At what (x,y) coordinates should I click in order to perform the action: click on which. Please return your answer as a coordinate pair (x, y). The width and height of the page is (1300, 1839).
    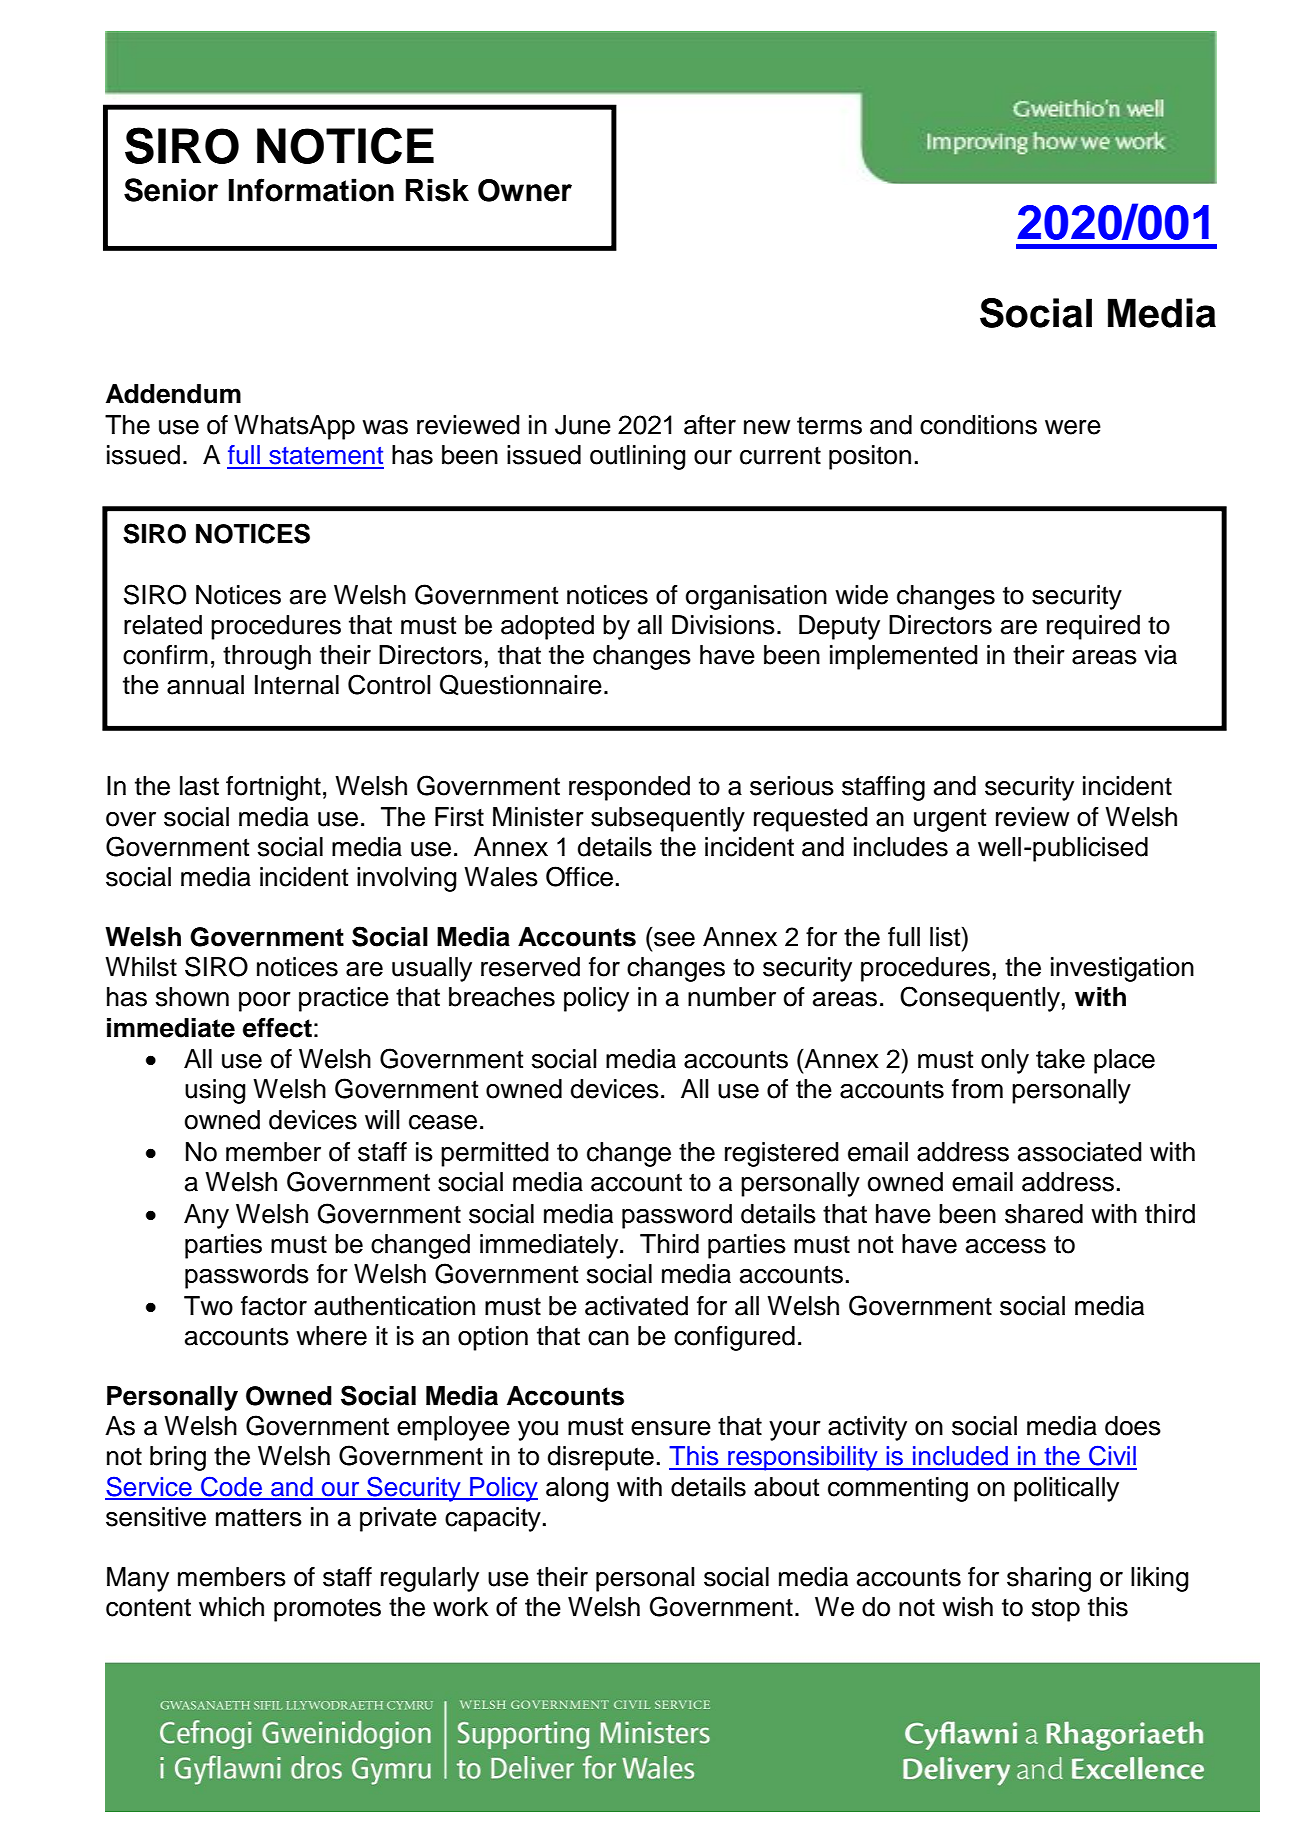
    Looking at the image, I should click on (231, 1607).
